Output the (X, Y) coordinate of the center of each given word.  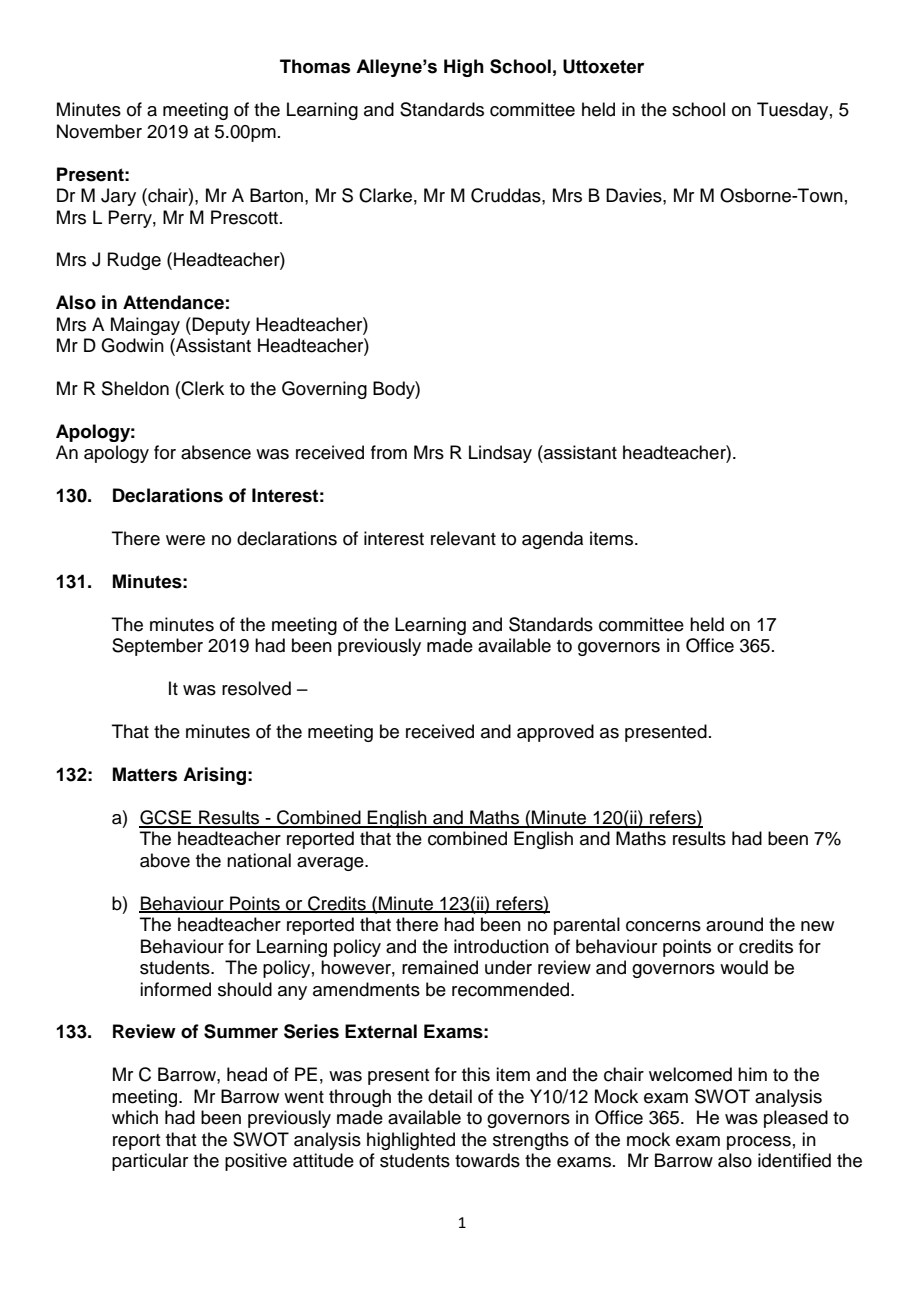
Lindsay (500, 454)
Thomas (315, 66)
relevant (463, 538)
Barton (276, 195)
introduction (501, 946)
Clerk (202, 388)
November (99, 131)
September (157, 647)
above (165, 860)
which (135, 1117)
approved (555, 733)
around (734, 924)
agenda (552, 540)
